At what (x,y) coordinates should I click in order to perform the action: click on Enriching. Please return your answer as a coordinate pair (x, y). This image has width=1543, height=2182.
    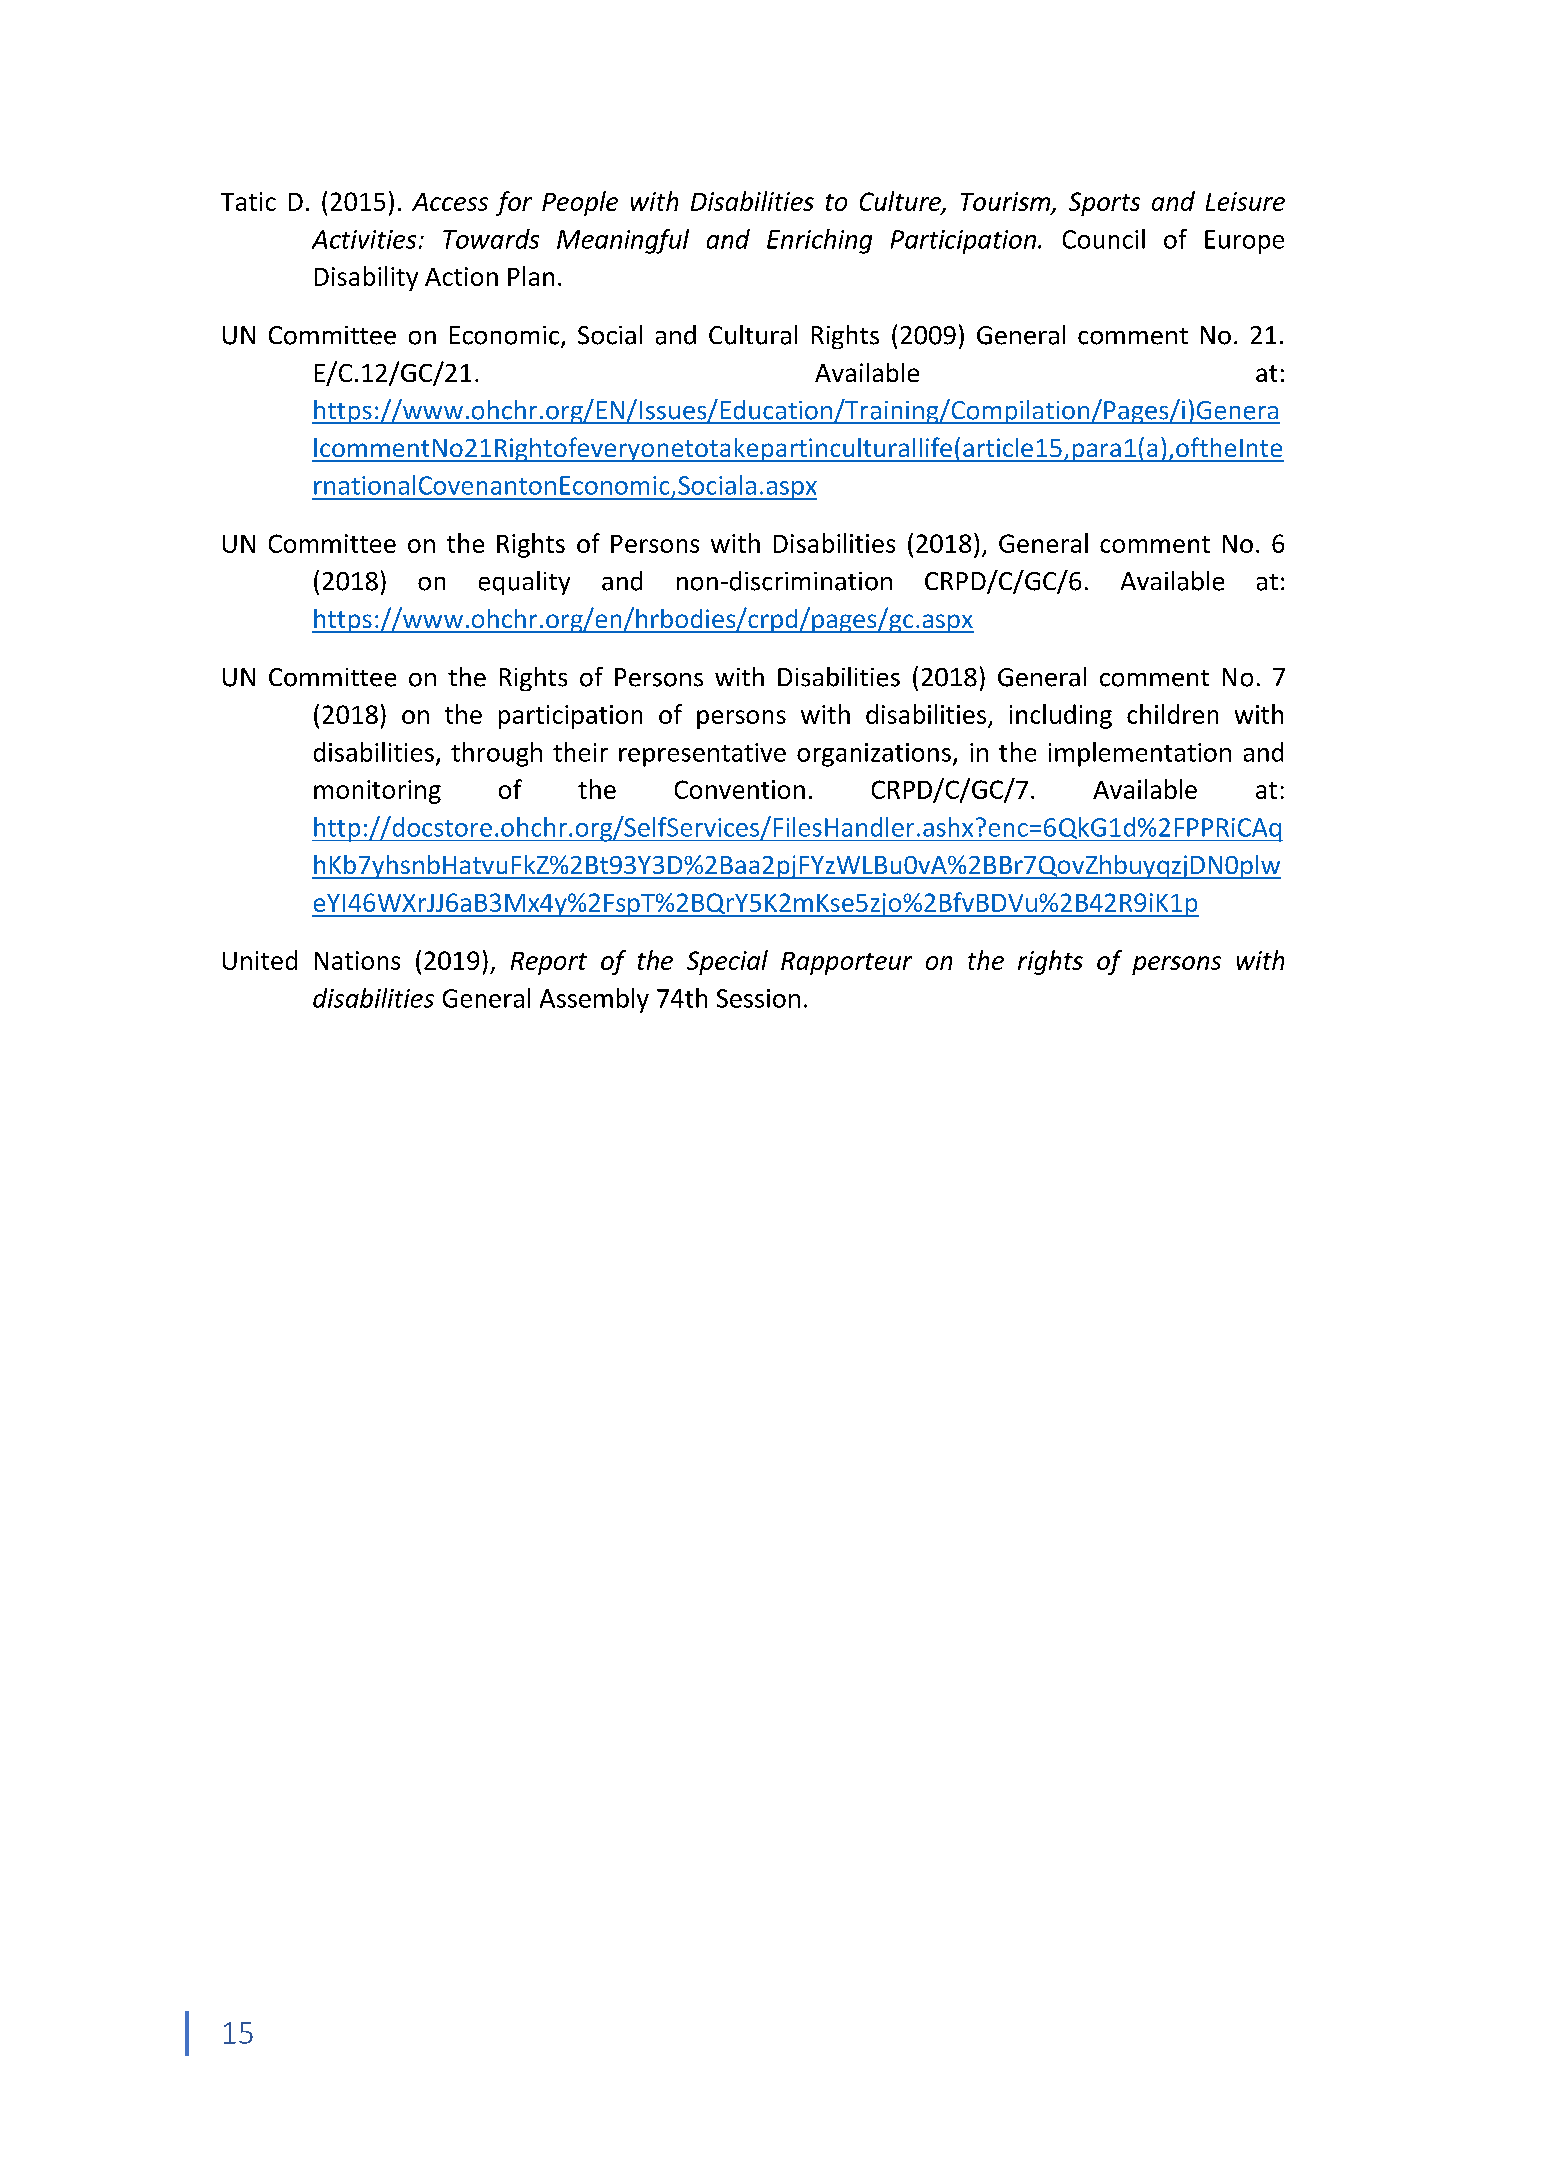
    Looking at the image, I should click on (819, 241).
